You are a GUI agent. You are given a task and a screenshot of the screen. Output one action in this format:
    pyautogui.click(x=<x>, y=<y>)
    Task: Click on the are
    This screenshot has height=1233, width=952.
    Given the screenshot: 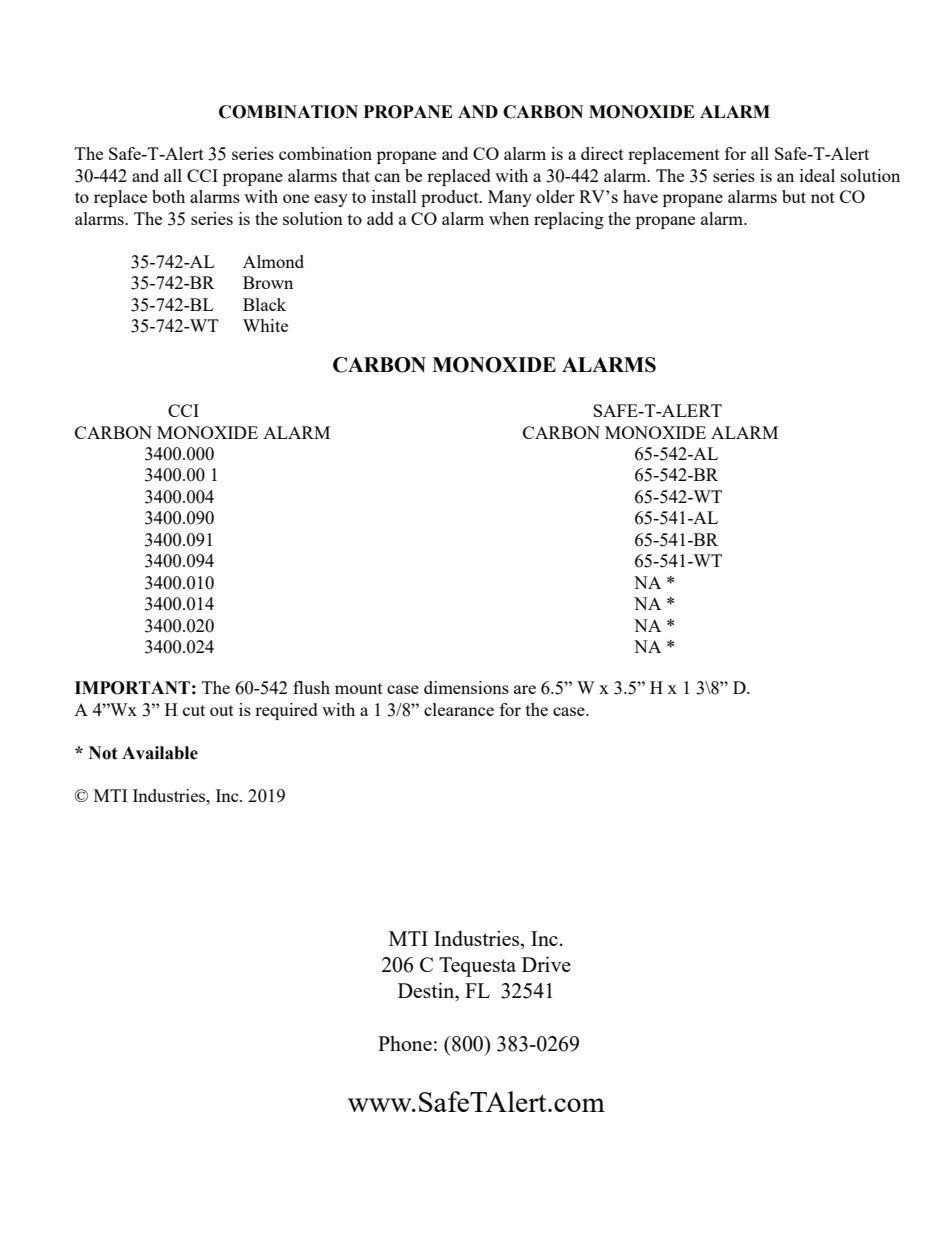 What is the action you would take?
    pyautogui.click(x=525, y=689)
